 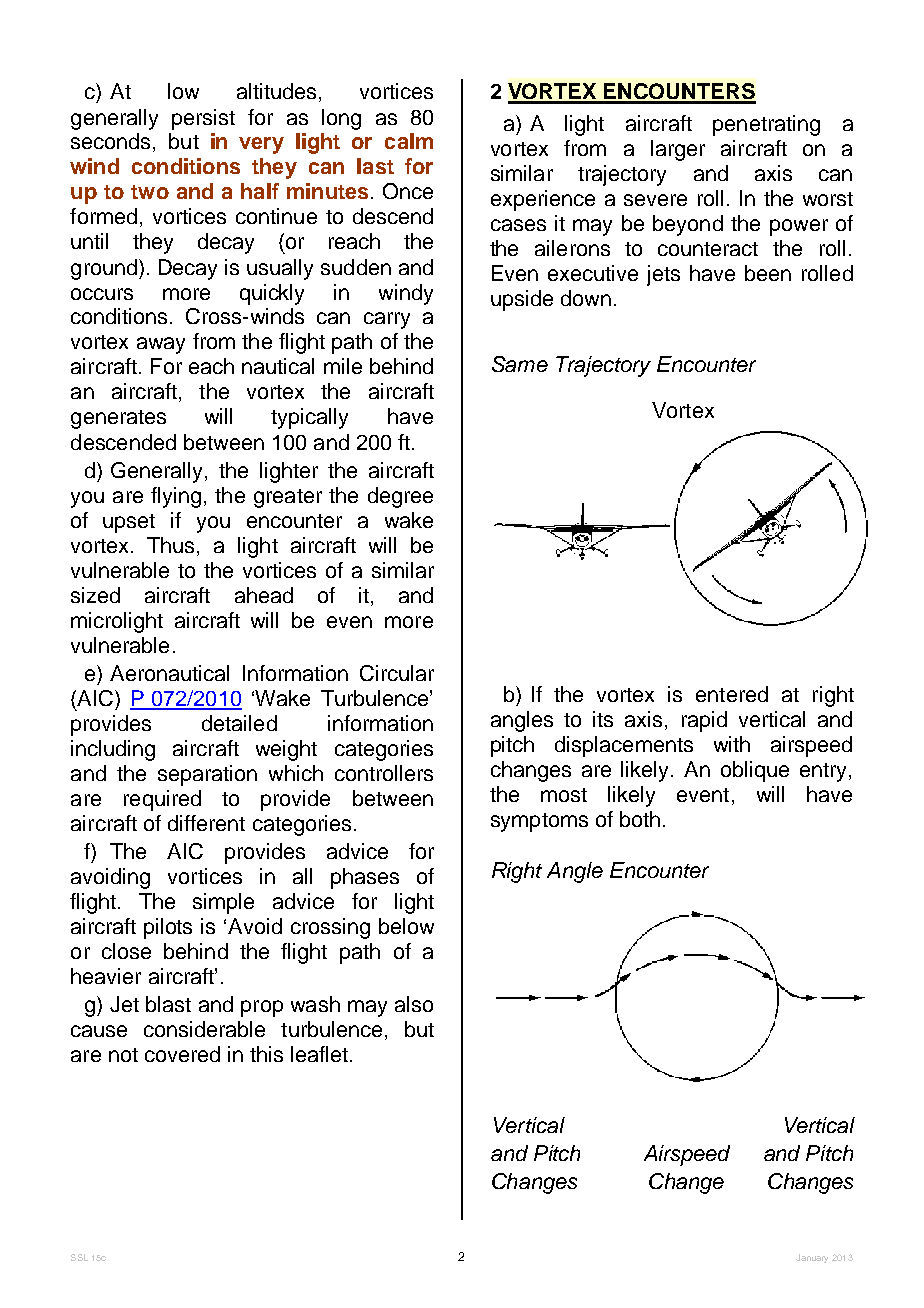 What do you see at coordinates (203, 119) in the screenshot?
I see `persist` at bounding box center [203, 119].
